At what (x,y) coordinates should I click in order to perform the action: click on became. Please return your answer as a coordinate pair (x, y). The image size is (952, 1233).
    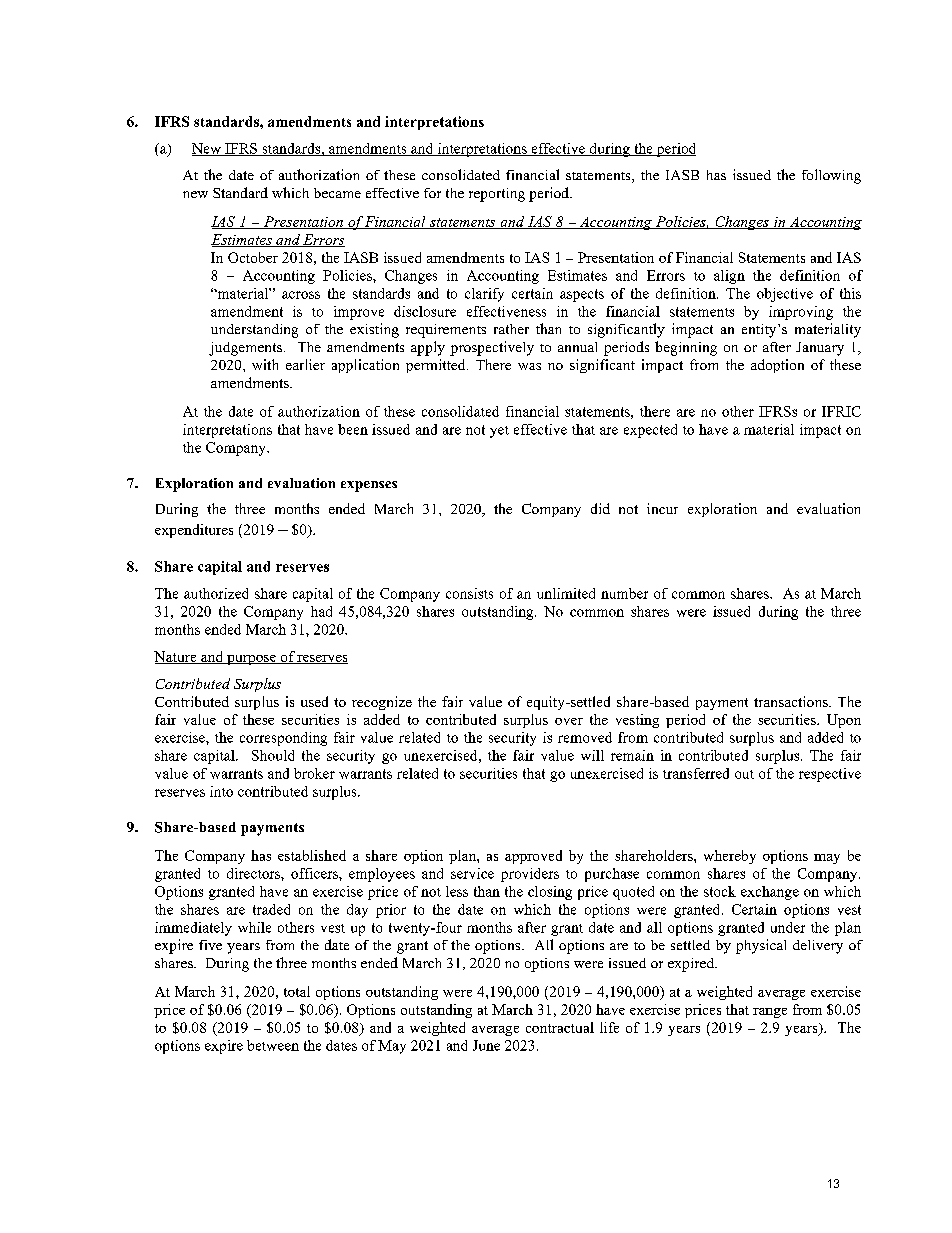
    Looking at the image, I should click on (337, 193).
